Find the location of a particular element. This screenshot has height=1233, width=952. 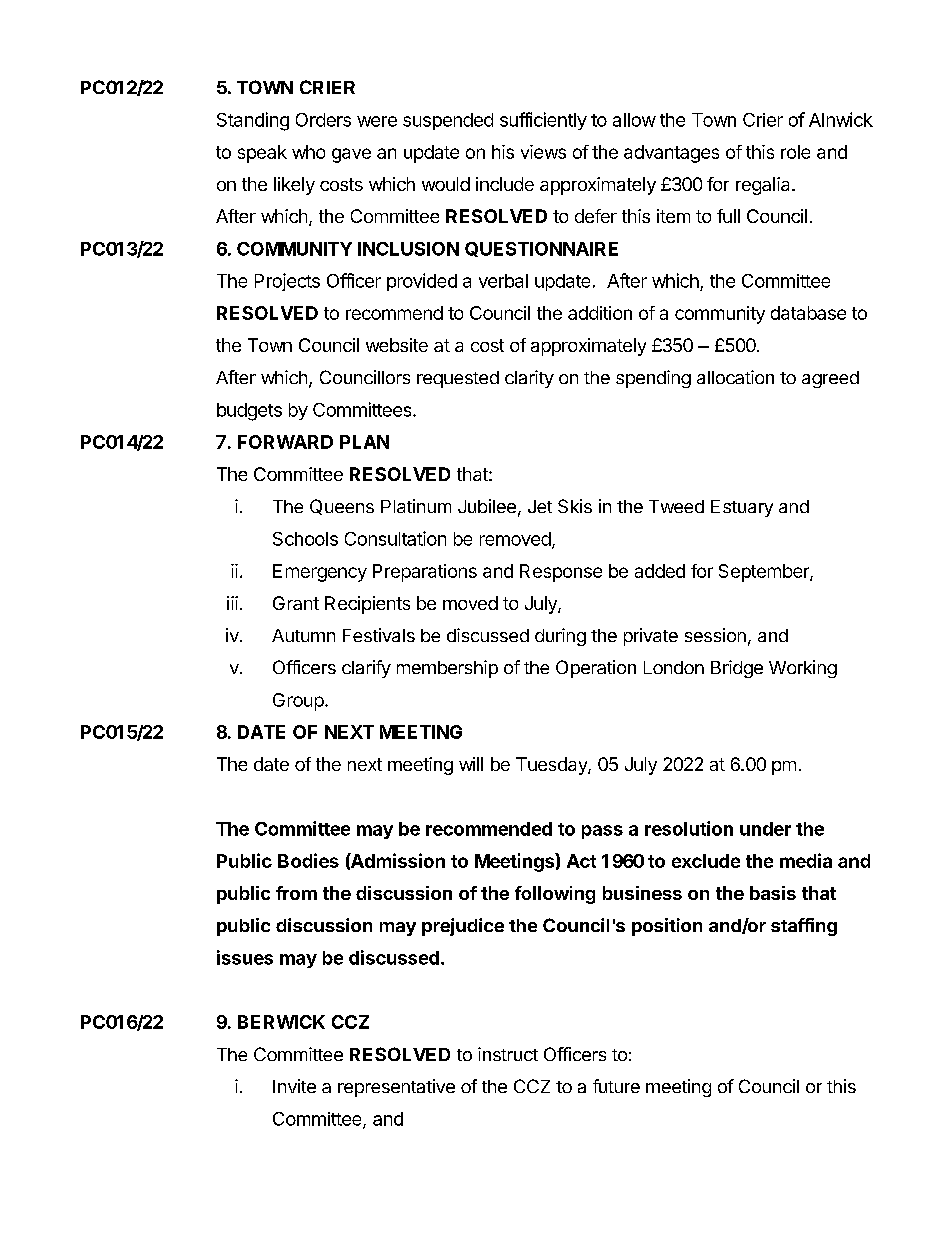

allocation is located at coordinates (735, 377).
